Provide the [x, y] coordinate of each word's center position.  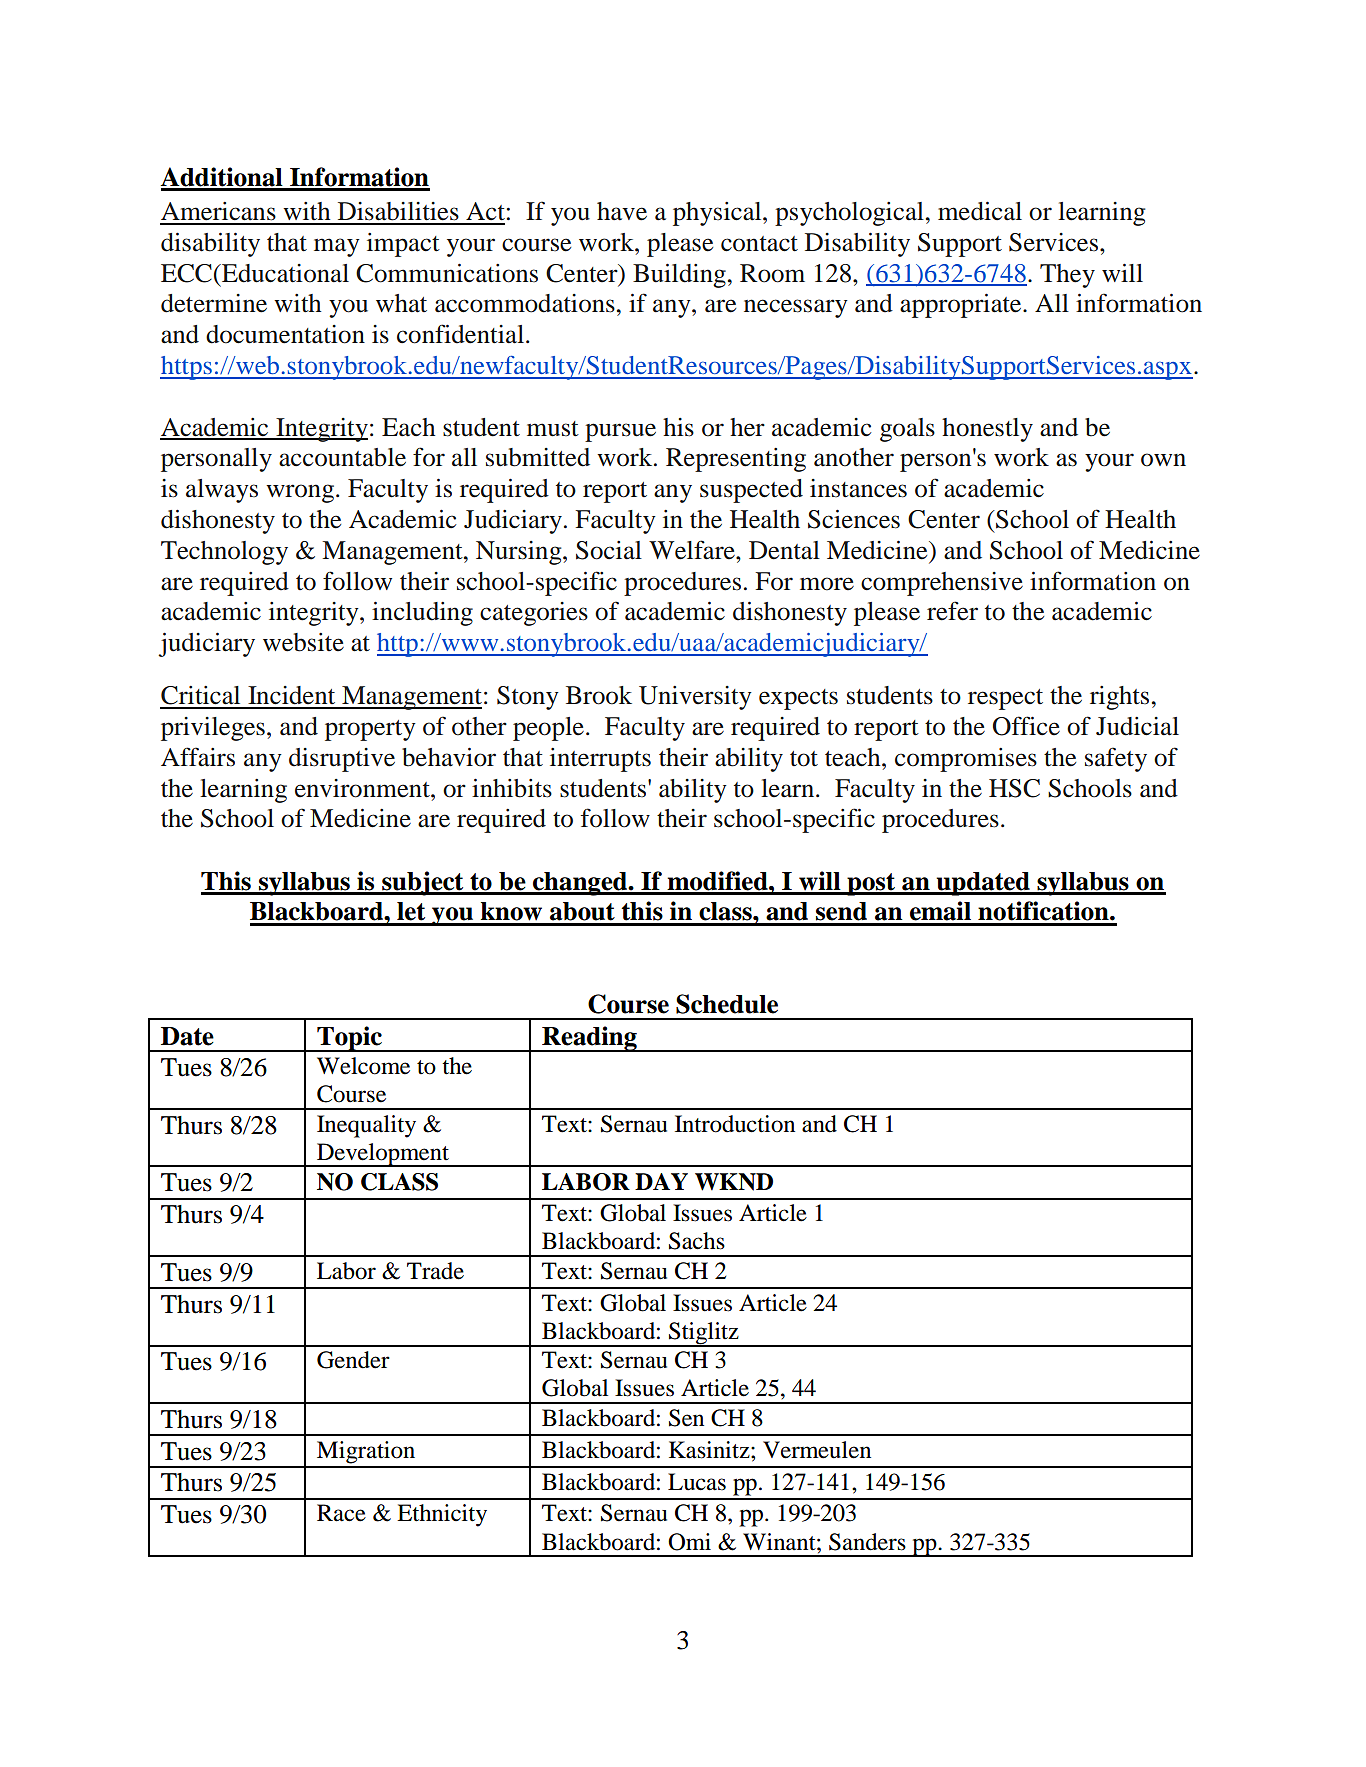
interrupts [600, 760]
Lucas [697, 1482]
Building [679, 275]
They [1067, 276]
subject [423, 883]
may [337, 247]
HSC [1014, 788]
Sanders [867, 1542]
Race [341, 1513]
